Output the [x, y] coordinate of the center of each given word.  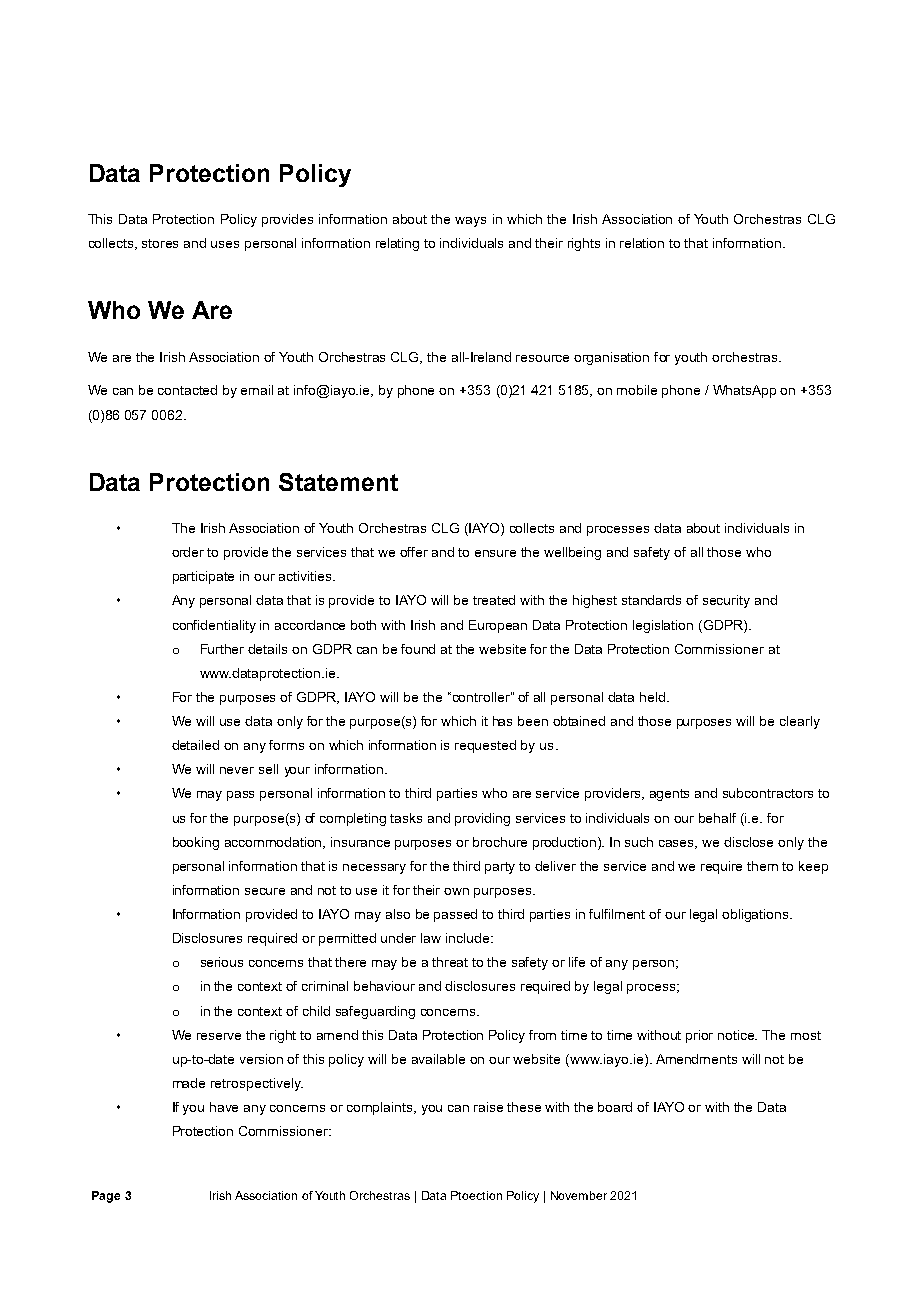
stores [160, 243]
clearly [800, 722]
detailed [195, 745]
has [502, 721]
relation [642, 243]
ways [470, 222]
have [224, 1107]
